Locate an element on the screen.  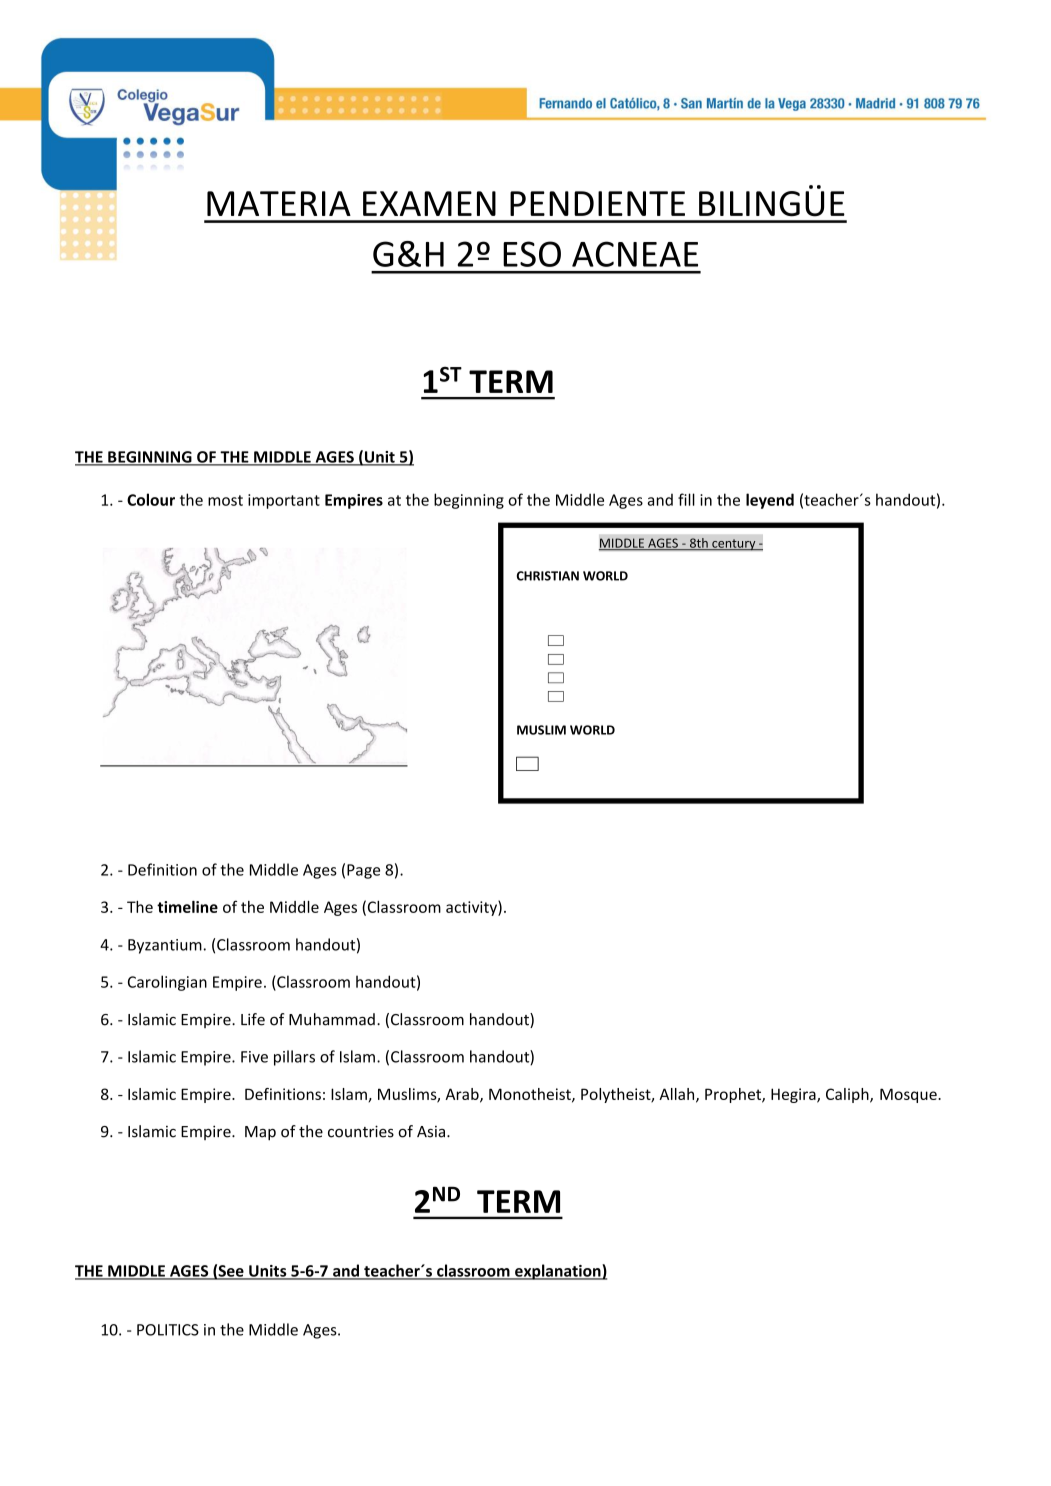
MATERIA is located at coordinates (279, 203).
